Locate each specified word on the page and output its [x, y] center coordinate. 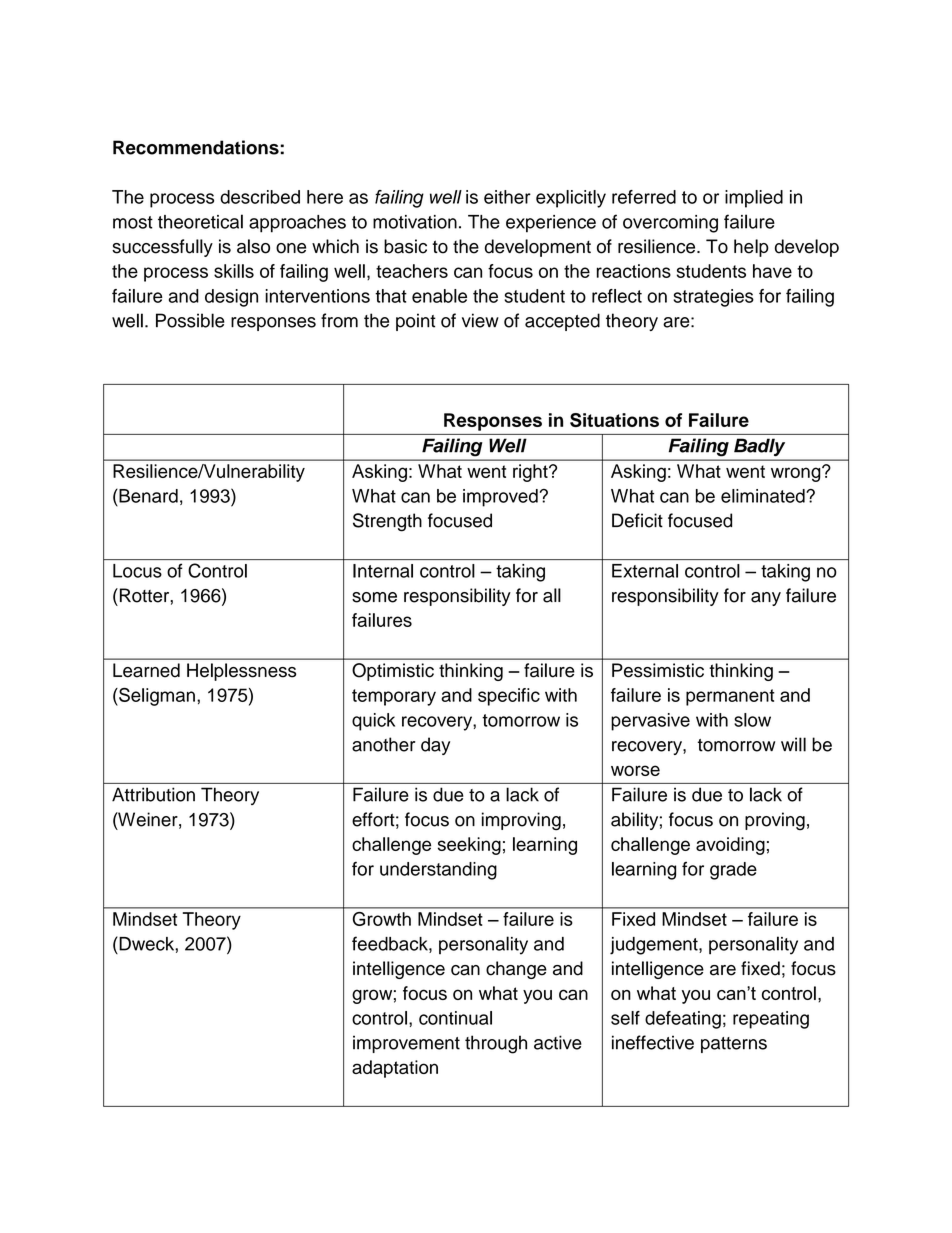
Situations [614, 420]
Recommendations [197, 147]
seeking [469, 846]
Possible [190, 320]
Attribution [153, 794]
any [766, 599]
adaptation [395, 1069]
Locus [137, 571]
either [507, 197]
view [480, 320]
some [374, 597]
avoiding [730, 846]
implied [754, 199]
